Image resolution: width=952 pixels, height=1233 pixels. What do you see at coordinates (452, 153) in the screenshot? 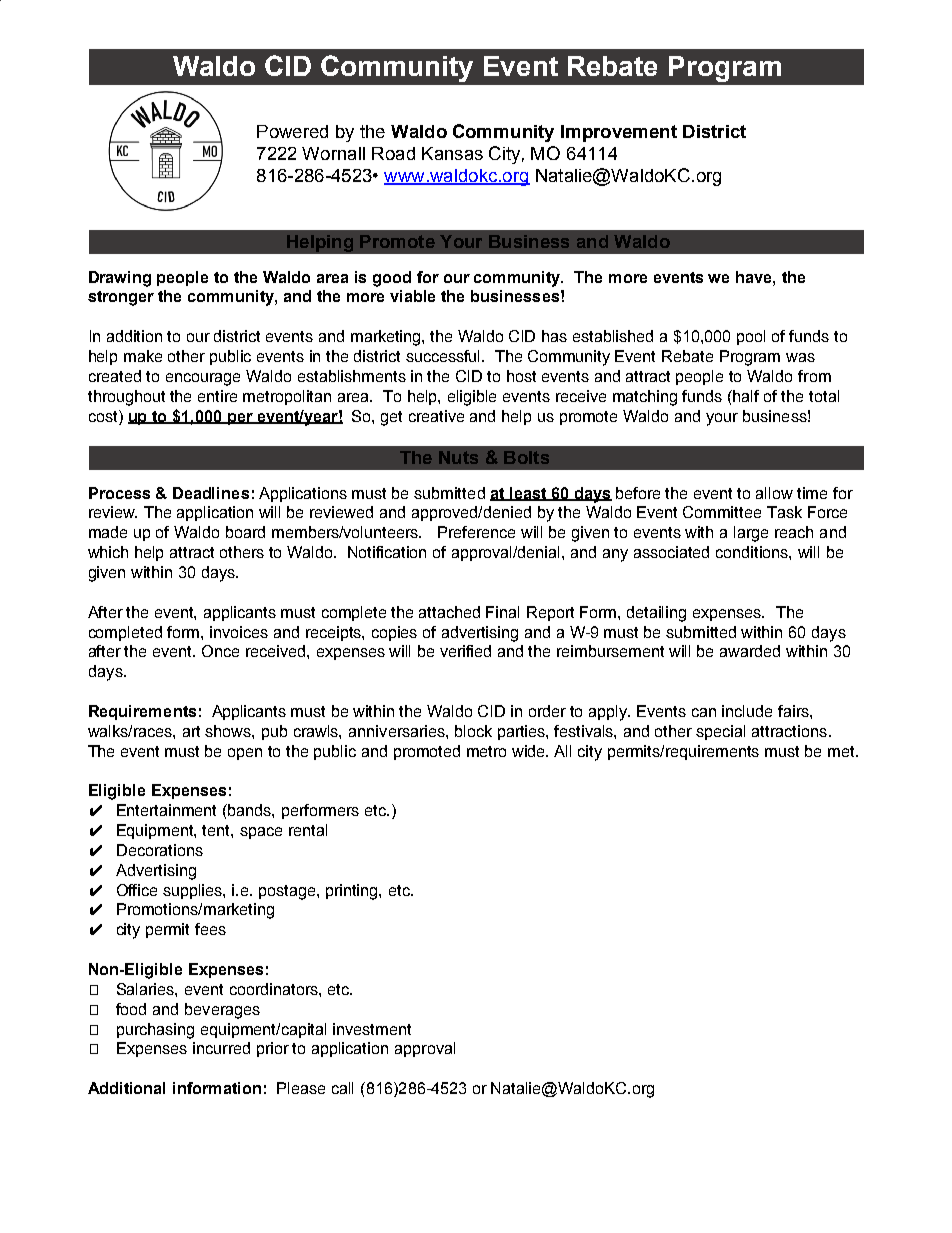
I see `Kansas` at bounding box center [452, 153].
